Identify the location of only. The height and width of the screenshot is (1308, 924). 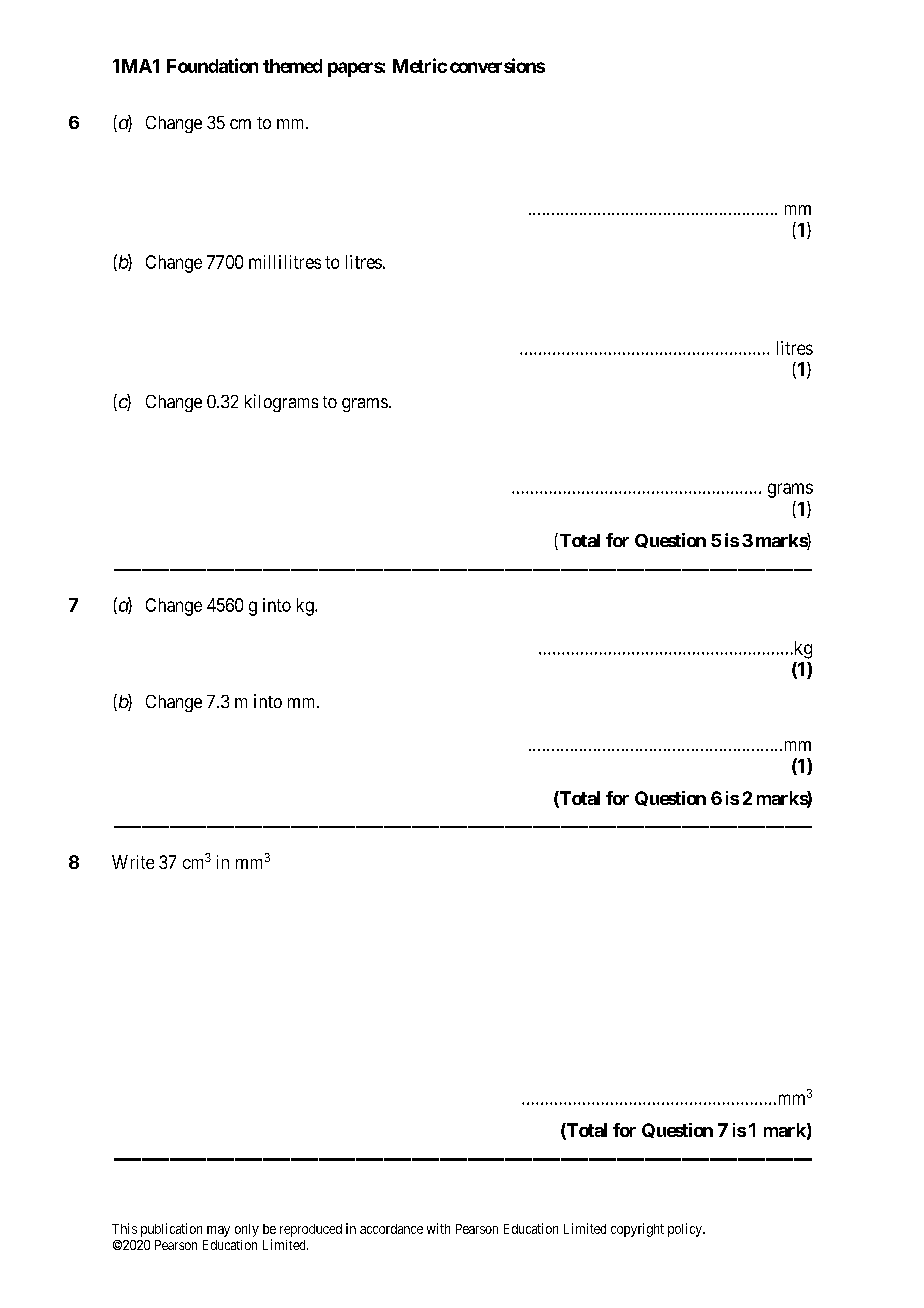
(247, 1230).
